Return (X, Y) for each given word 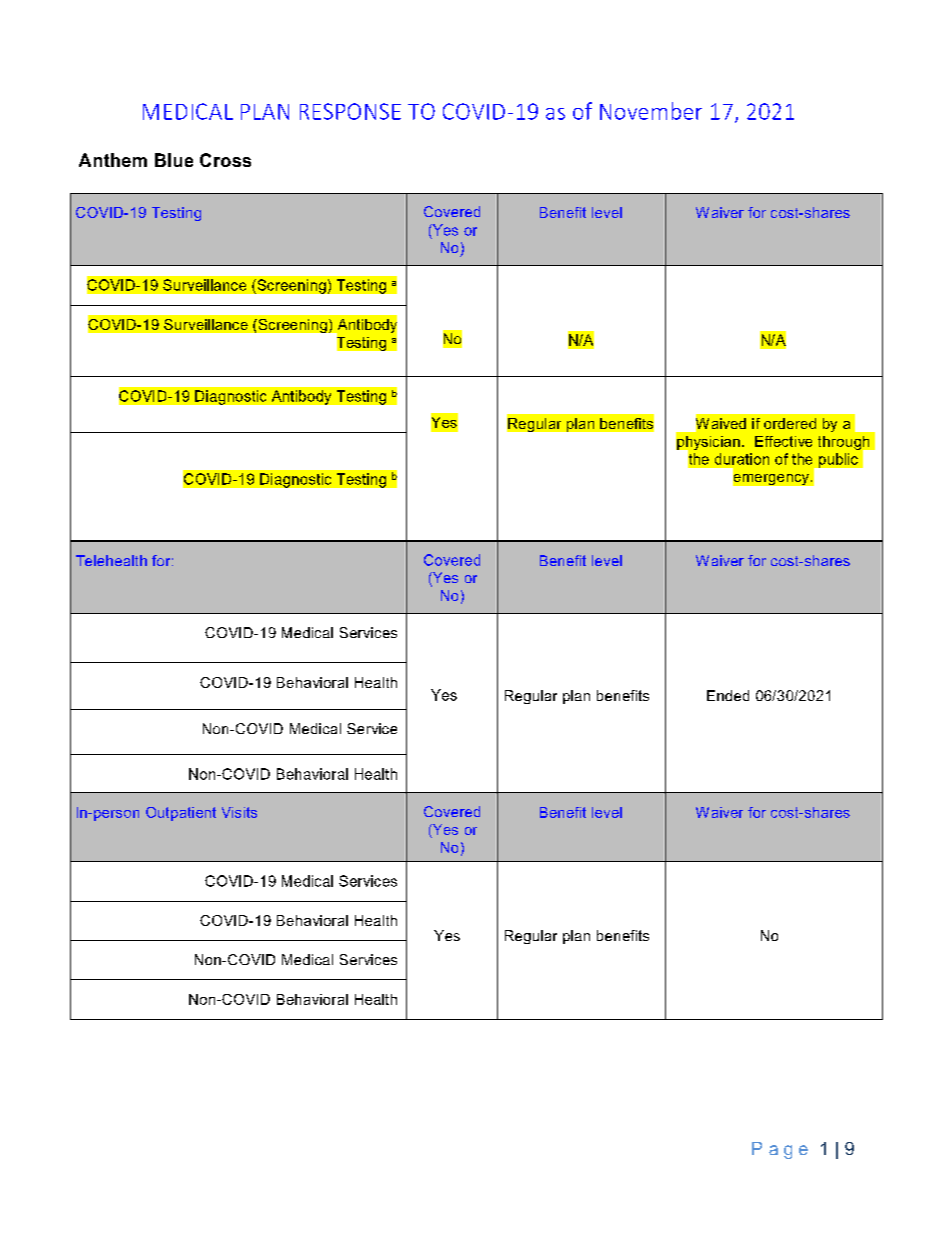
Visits (239, 812)
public (838, 460)
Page (780, 1150)
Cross (225, 160)
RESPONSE (350, 111)
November (651, 111)
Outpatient (181, 814)
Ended (728, 695)
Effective (783, 441)
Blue (174, 160)
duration (742, 459)
